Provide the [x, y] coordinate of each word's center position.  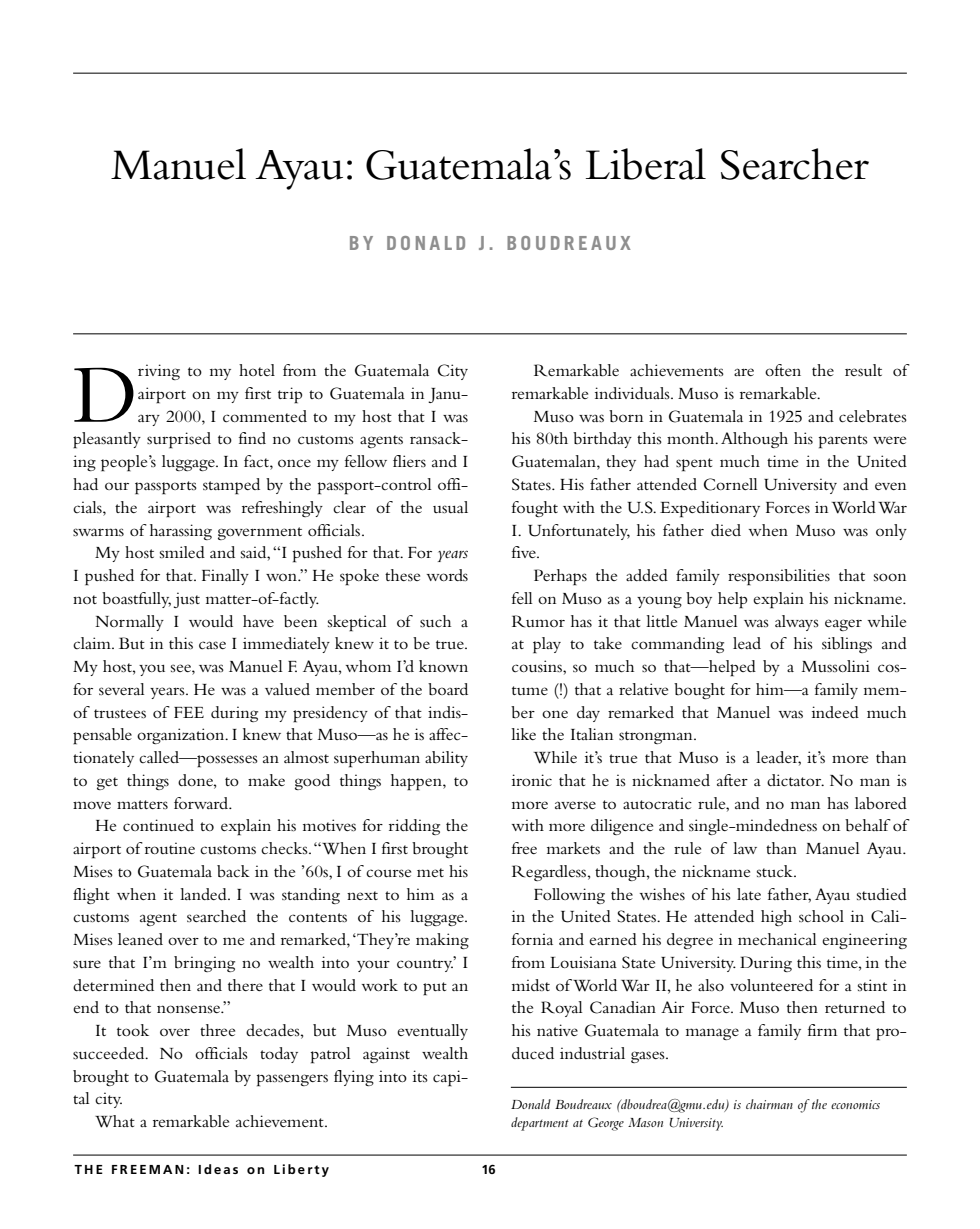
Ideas [218, 1169]
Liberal [646, 164]
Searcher [795, 164]
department [540, 1124]
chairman [769, 1104]
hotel [257, 370]
